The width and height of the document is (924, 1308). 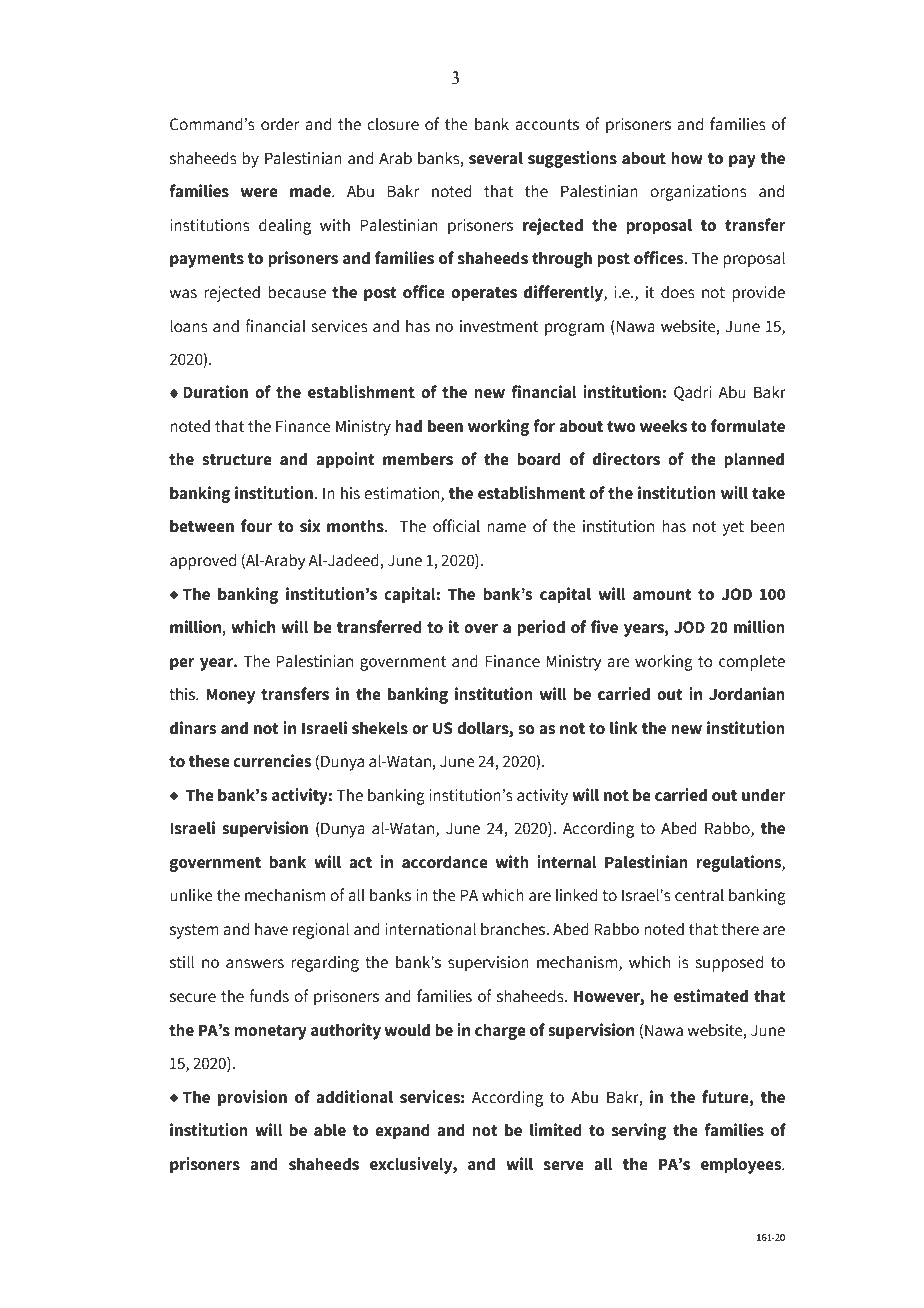 What do you see at coordinates (693, 393) in the document?
I see `Qadri` at bounding box center [693, 393].
